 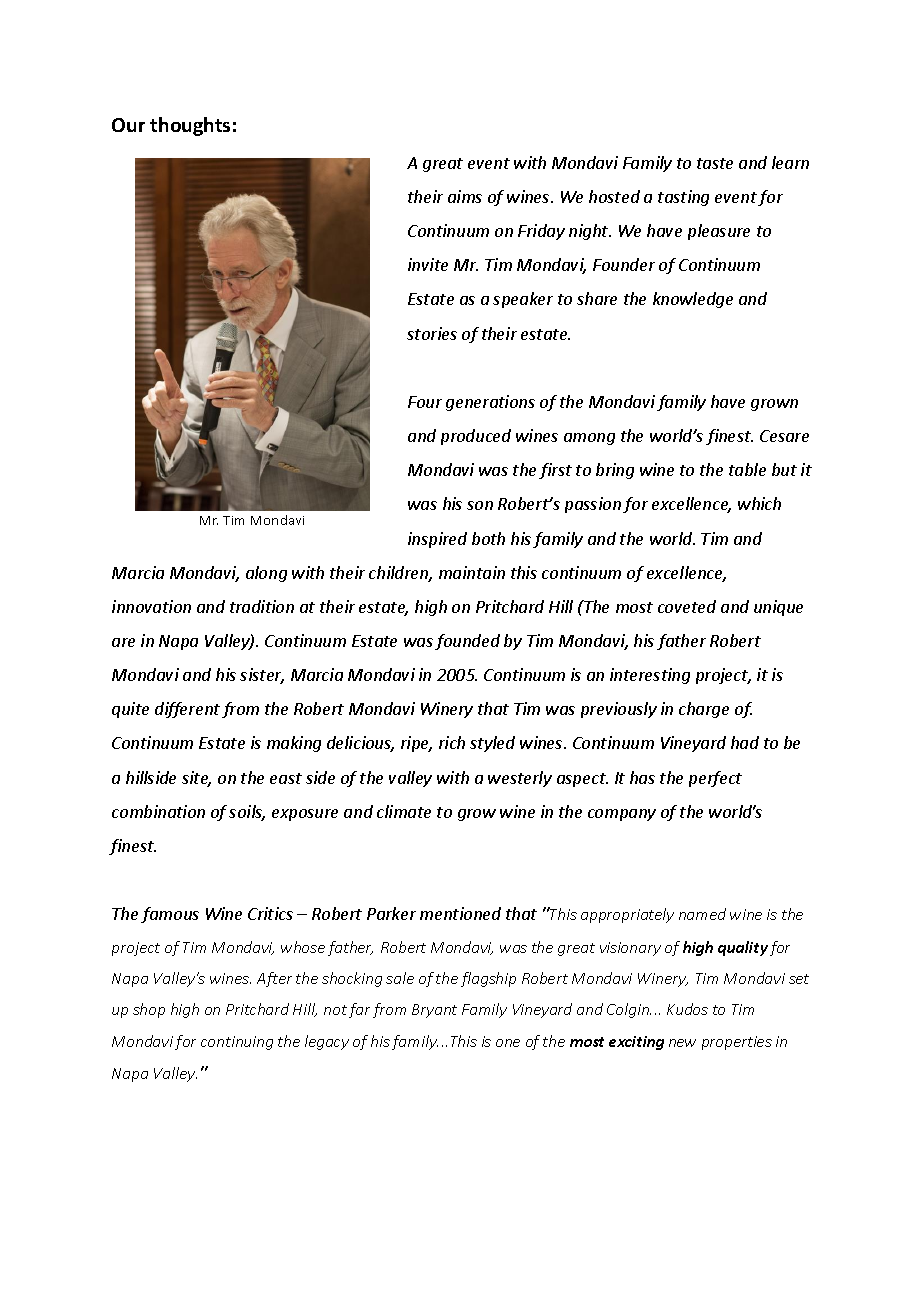 What do you see at coordinates (472, 572) in the page?
I see `maintain` at bounding box center [472, 572].
